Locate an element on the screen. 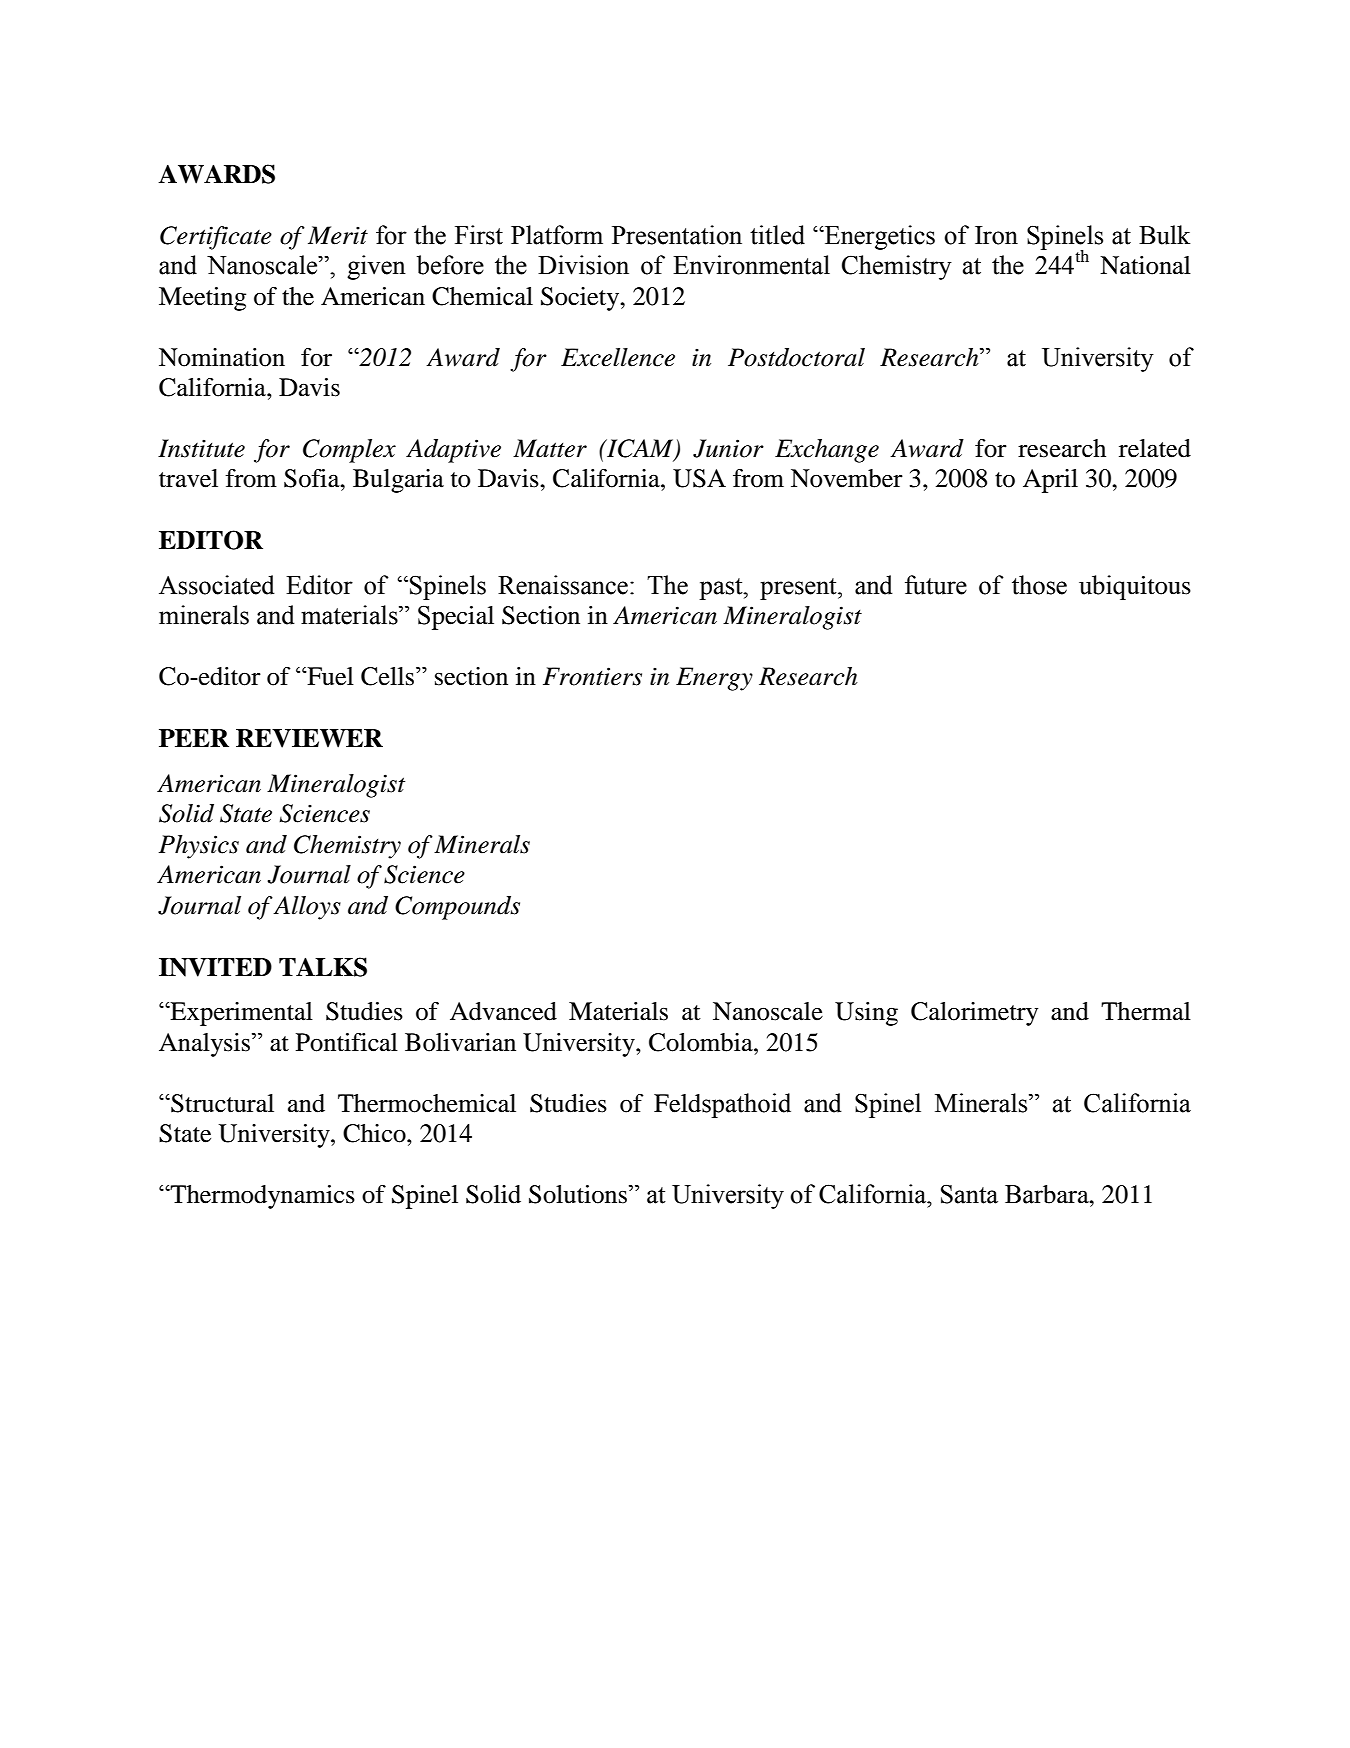 The image size is (1350, 1748). Solutions is located at coordinates (579, 1194).
